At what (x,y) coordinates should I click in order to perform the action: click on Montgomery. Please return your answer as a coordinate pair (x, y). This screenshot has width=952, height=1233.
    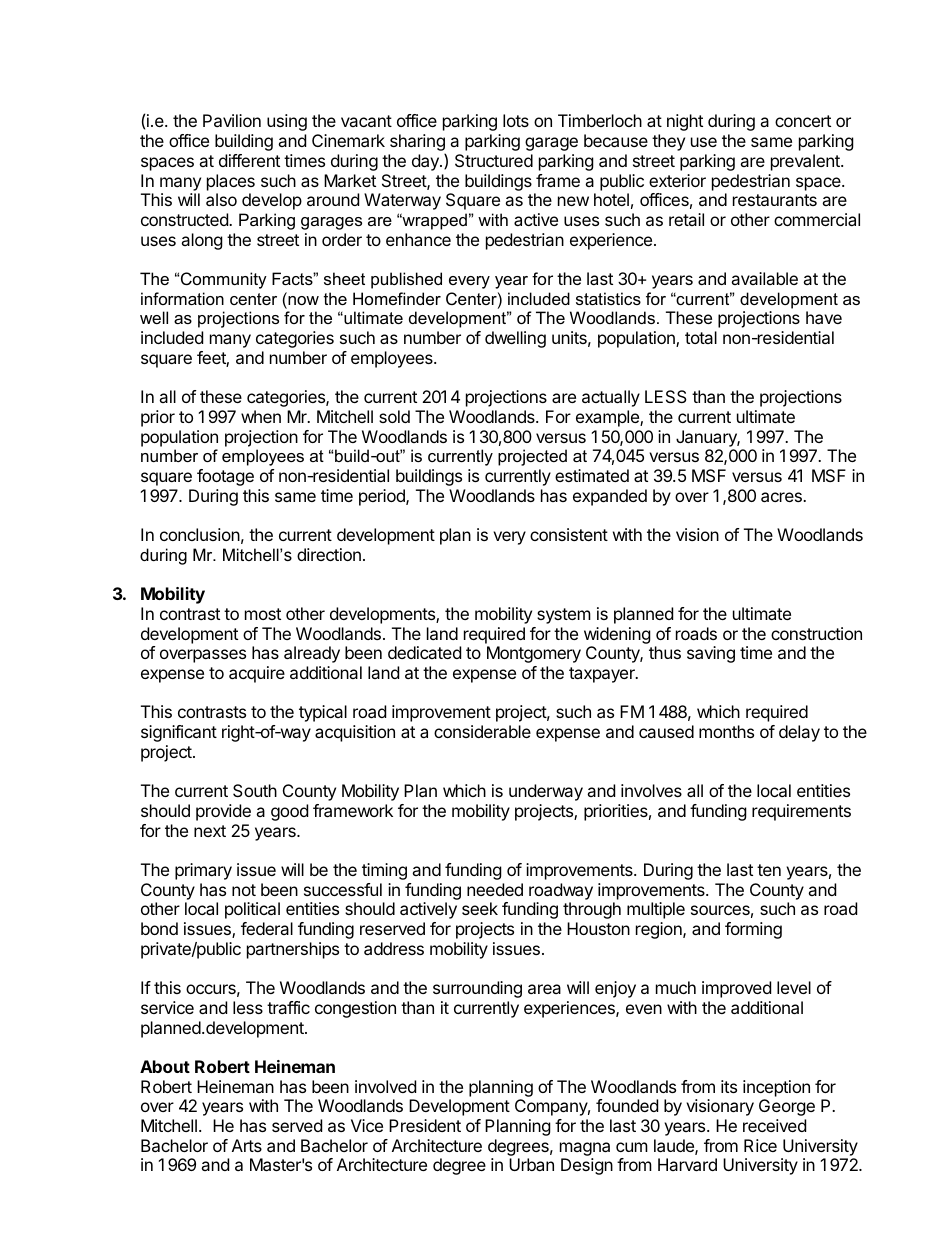
    Looking at the image, I should click on (534, 654).
